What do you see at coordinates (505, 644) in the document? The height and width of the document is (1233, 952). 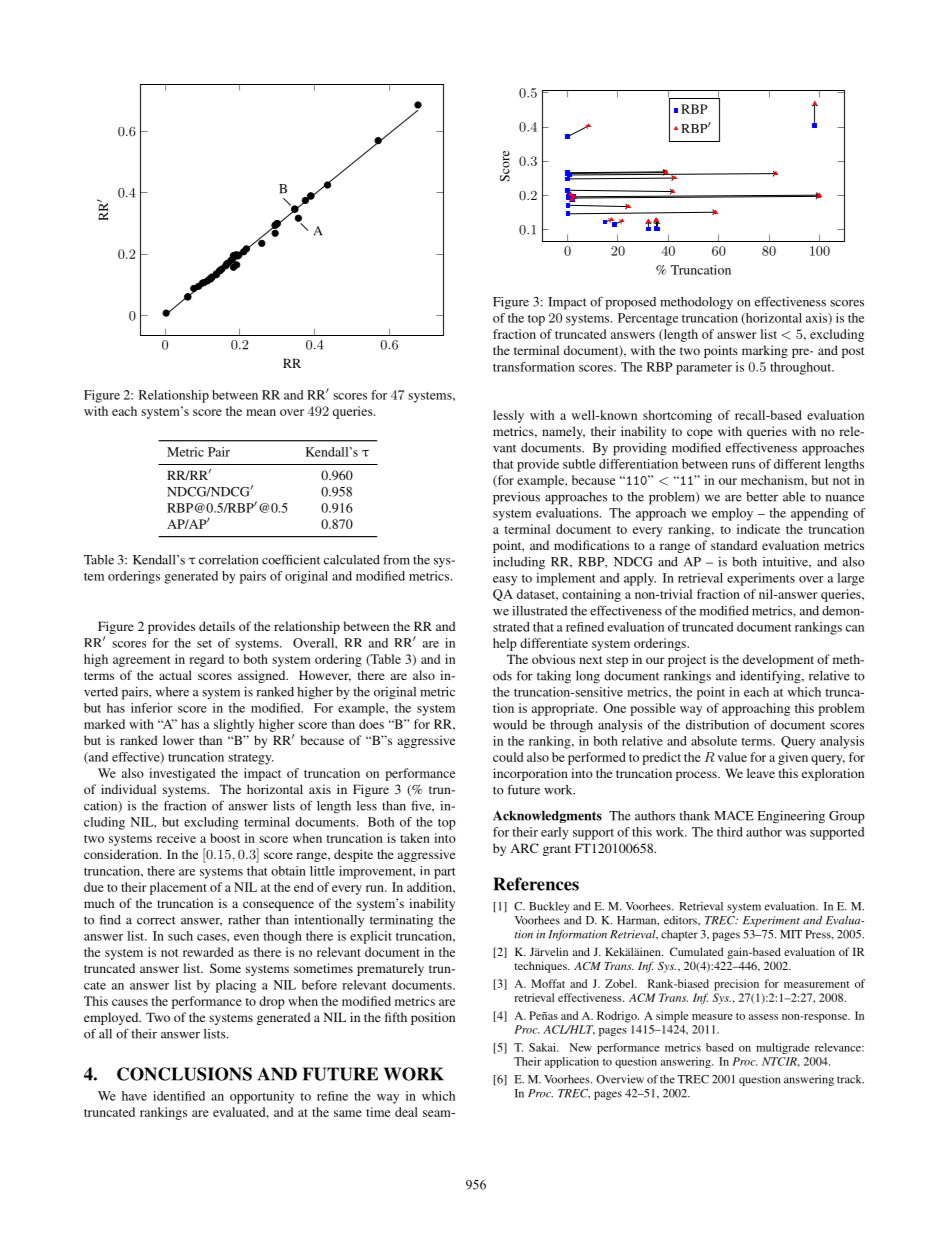 I see `help` at bounding box center [505, 644].
